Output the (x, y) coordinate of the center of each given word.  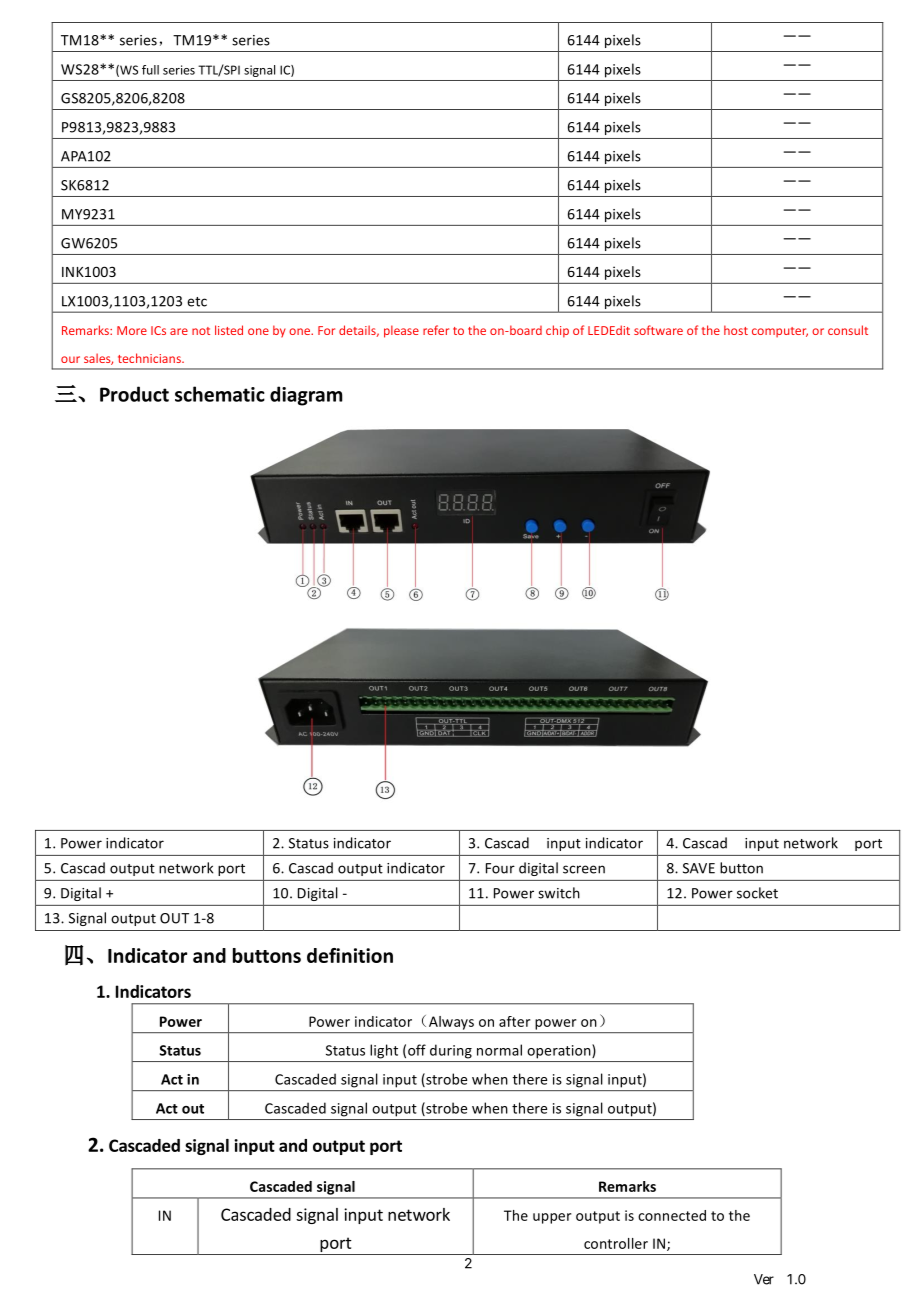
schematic (220, 394)
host (736, 330)
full (150, 70)
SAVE (699, 868)
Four (500, 868)
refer (436, 330)
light (384, 1051)
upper (552, 1218)
